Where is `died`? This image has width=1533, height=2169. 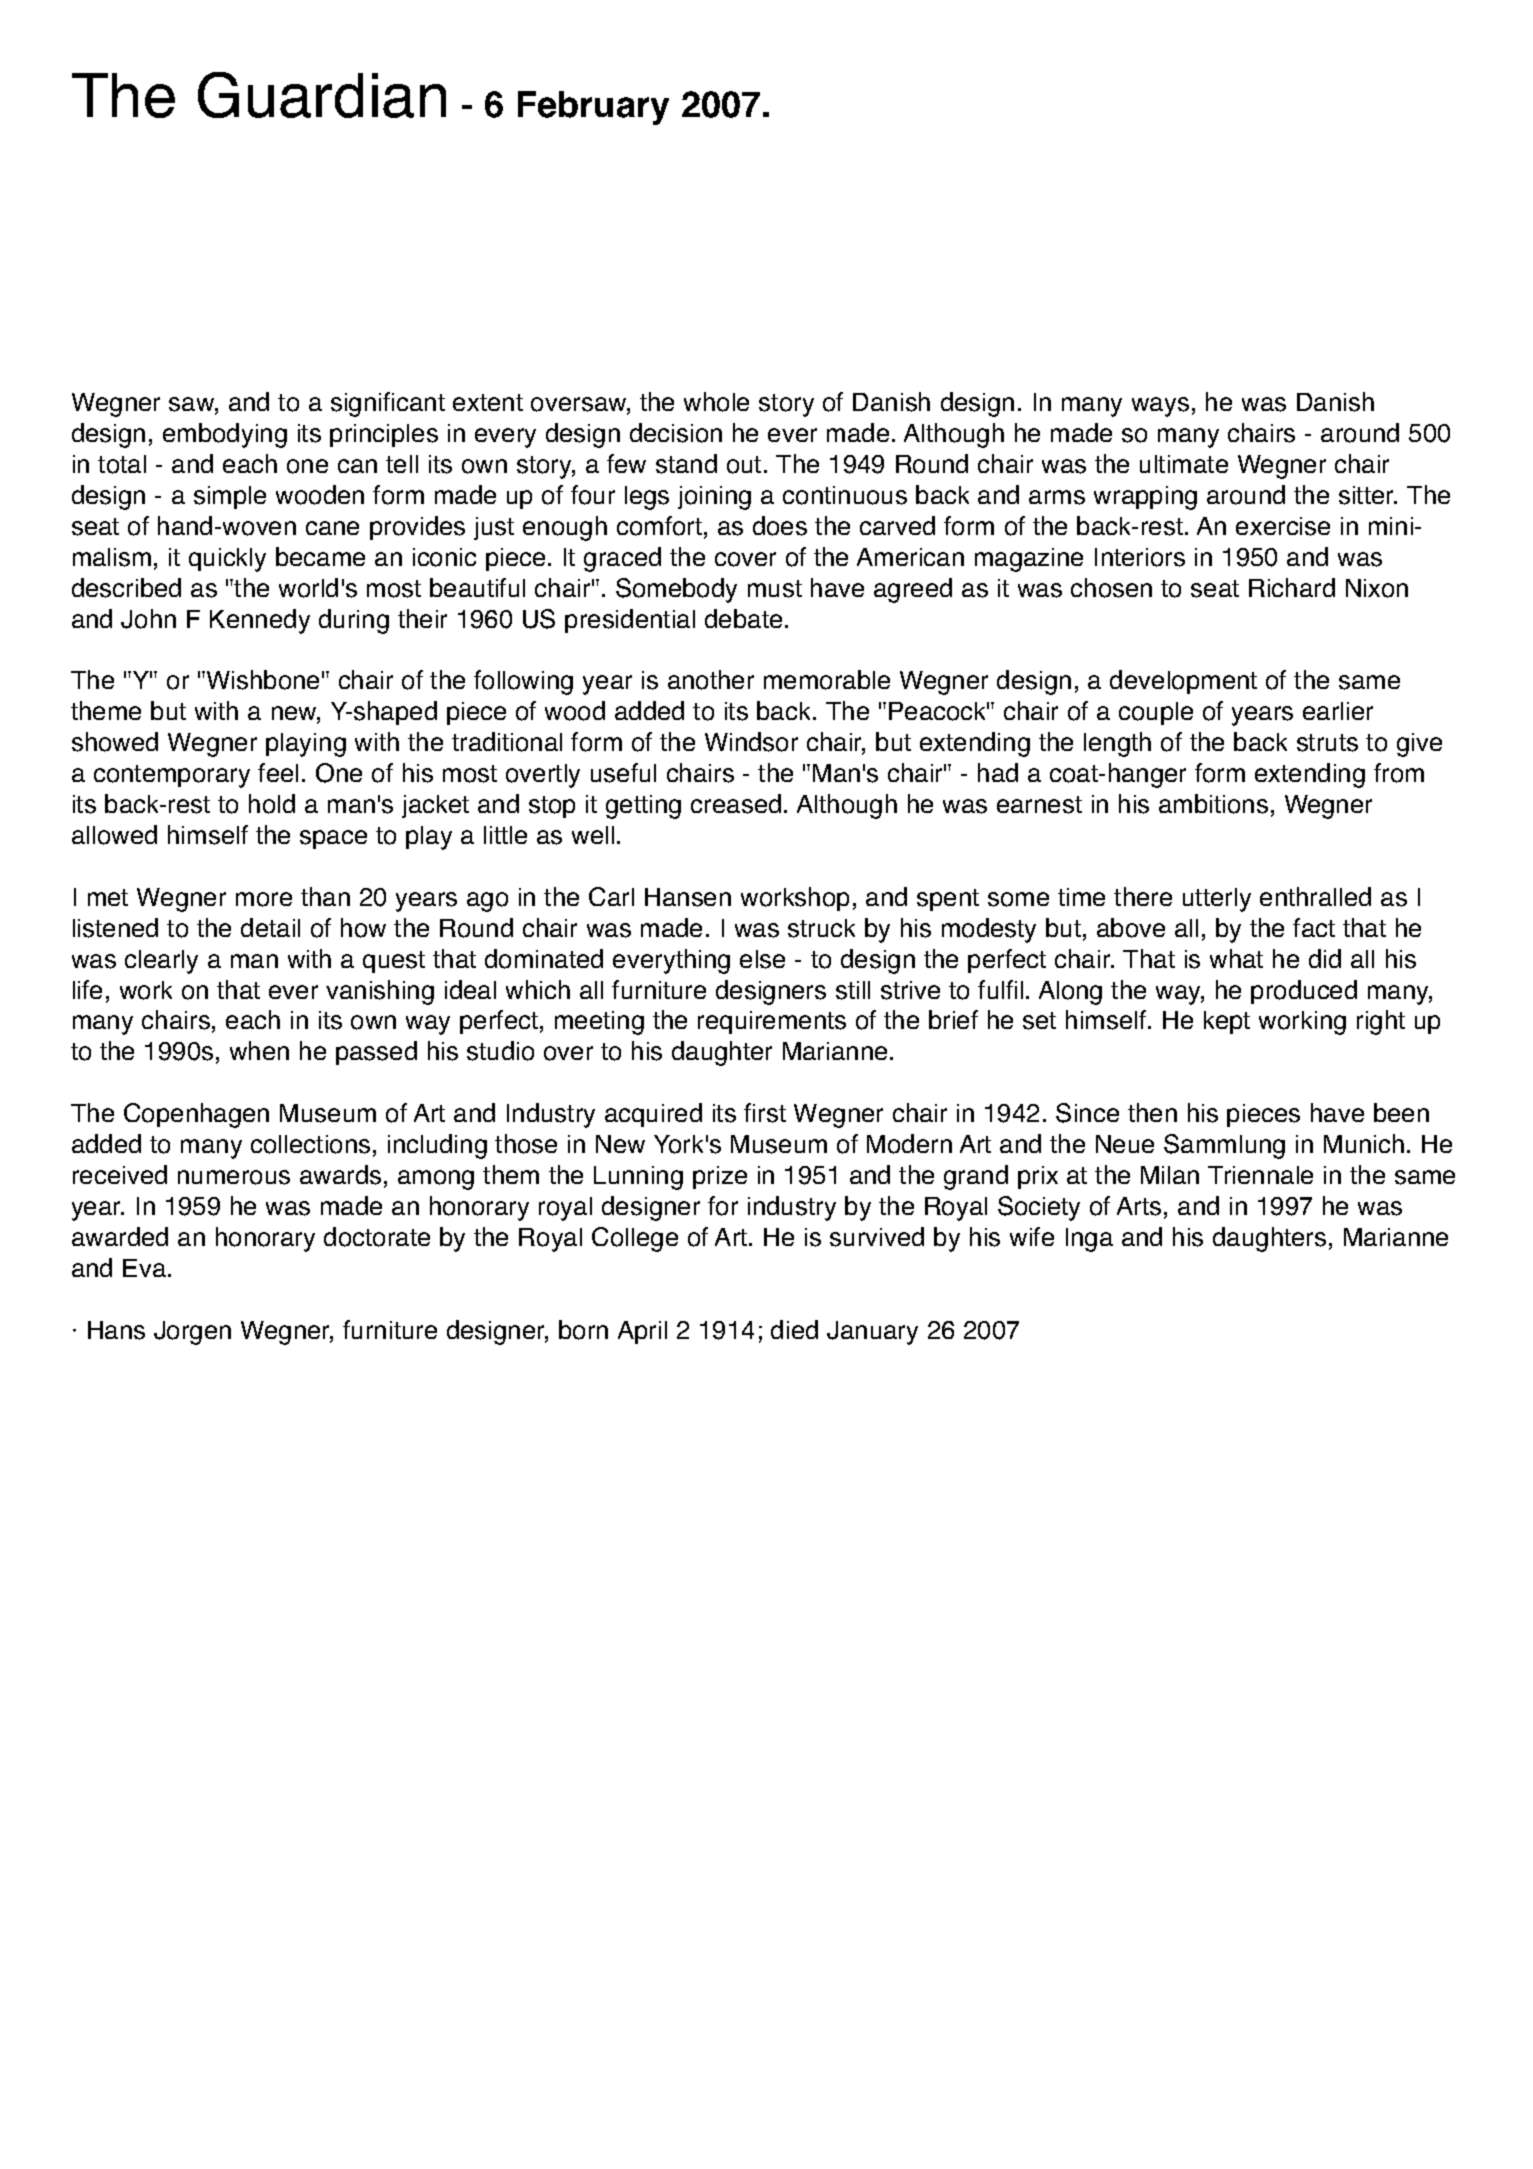
died is located at coordinates (794, 1329).
